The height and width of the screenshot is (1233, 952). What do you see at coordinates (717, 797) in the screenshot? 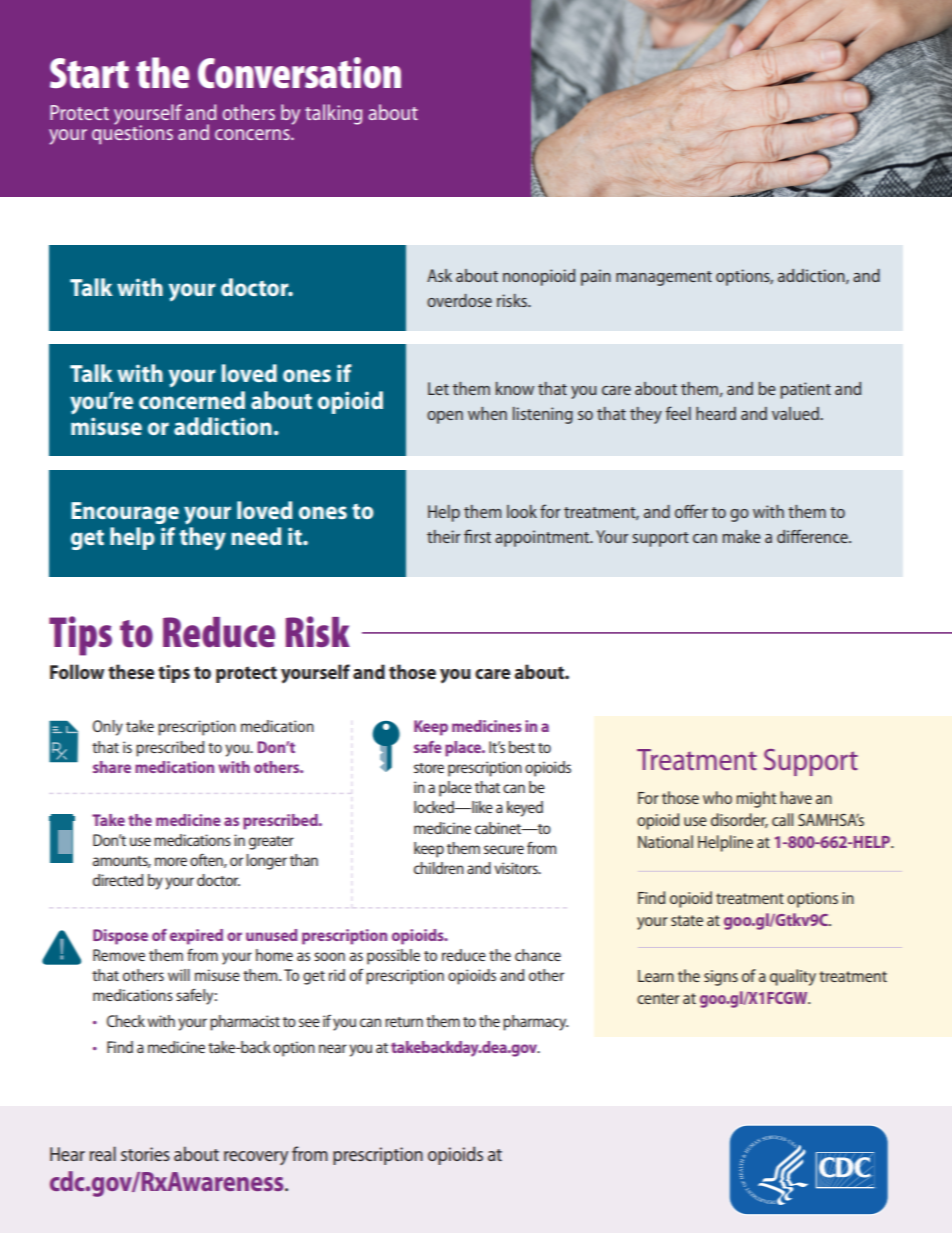
I see `who` at bounding box center [717, 797].
